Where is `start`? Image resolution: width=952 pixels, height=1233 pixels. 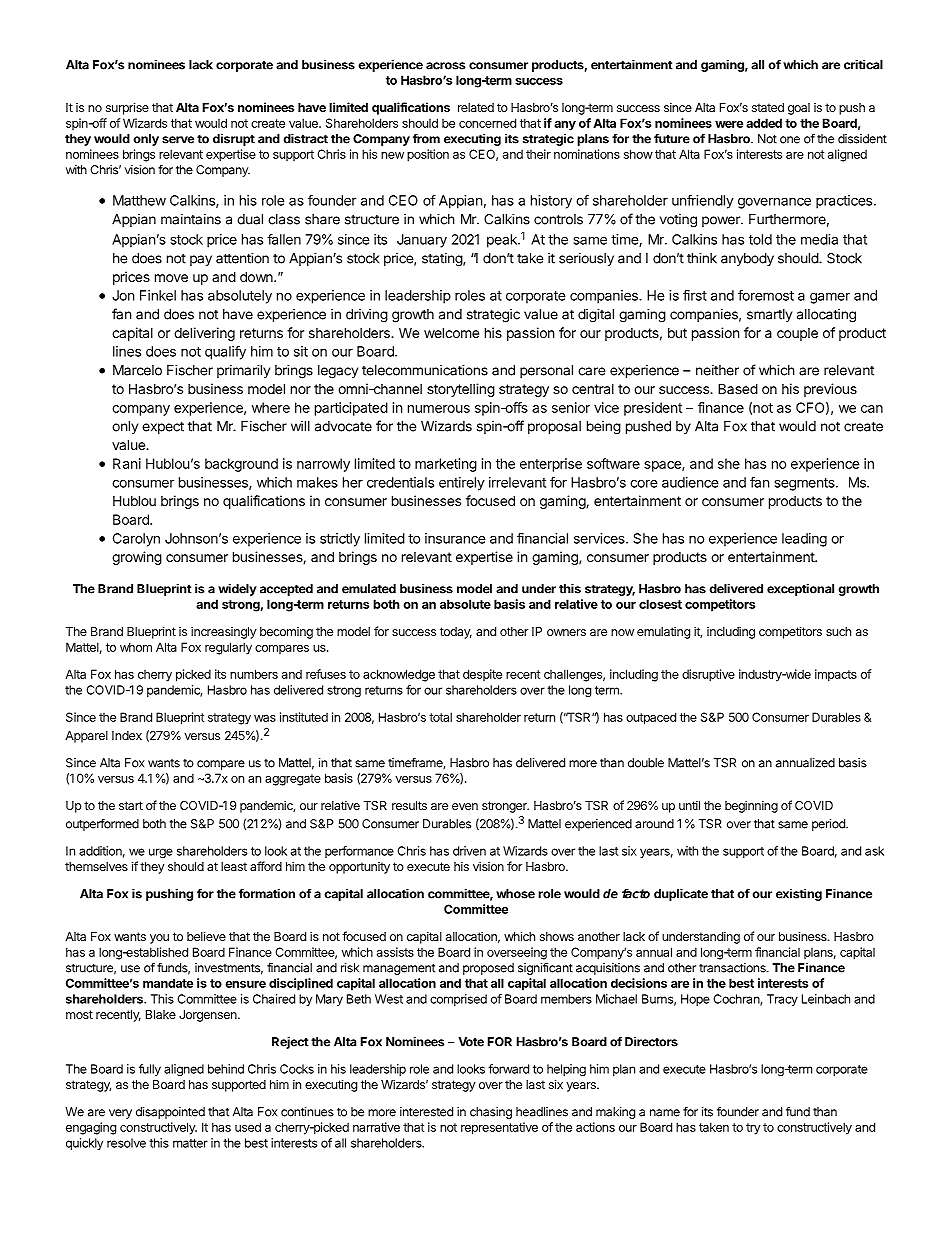
start is located at coordinates (131, 805).
